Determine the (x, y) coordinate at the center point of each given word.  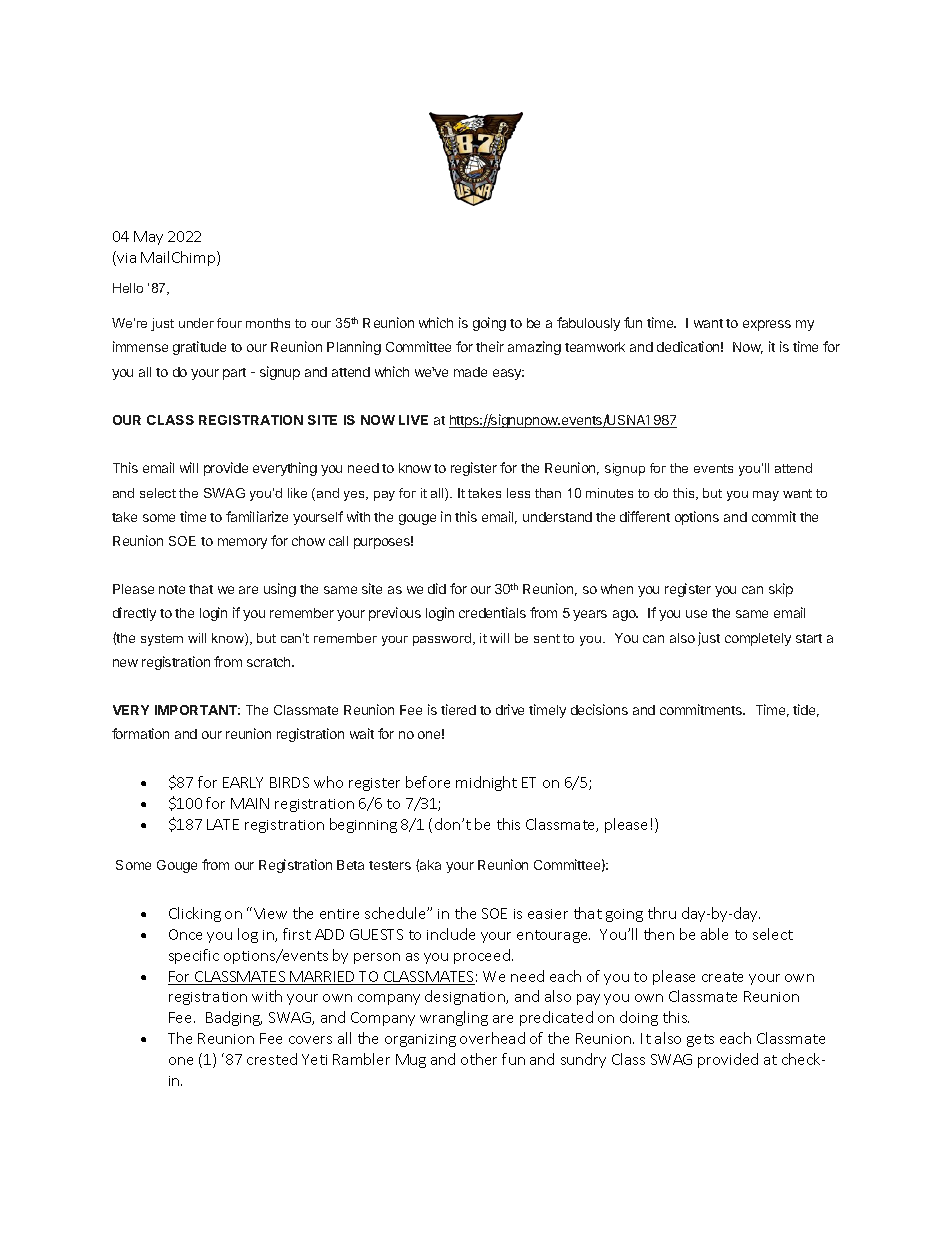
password (443, 639)
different (645, 516)
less (518, 493)
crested (272, 1059)
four (229, 323)
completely (758, 639)
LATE (223, 824)
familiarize (257, 516)
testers (390, 865)
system (162, 640)
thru (662, 913)
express (767, 325)
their (490, 346)
